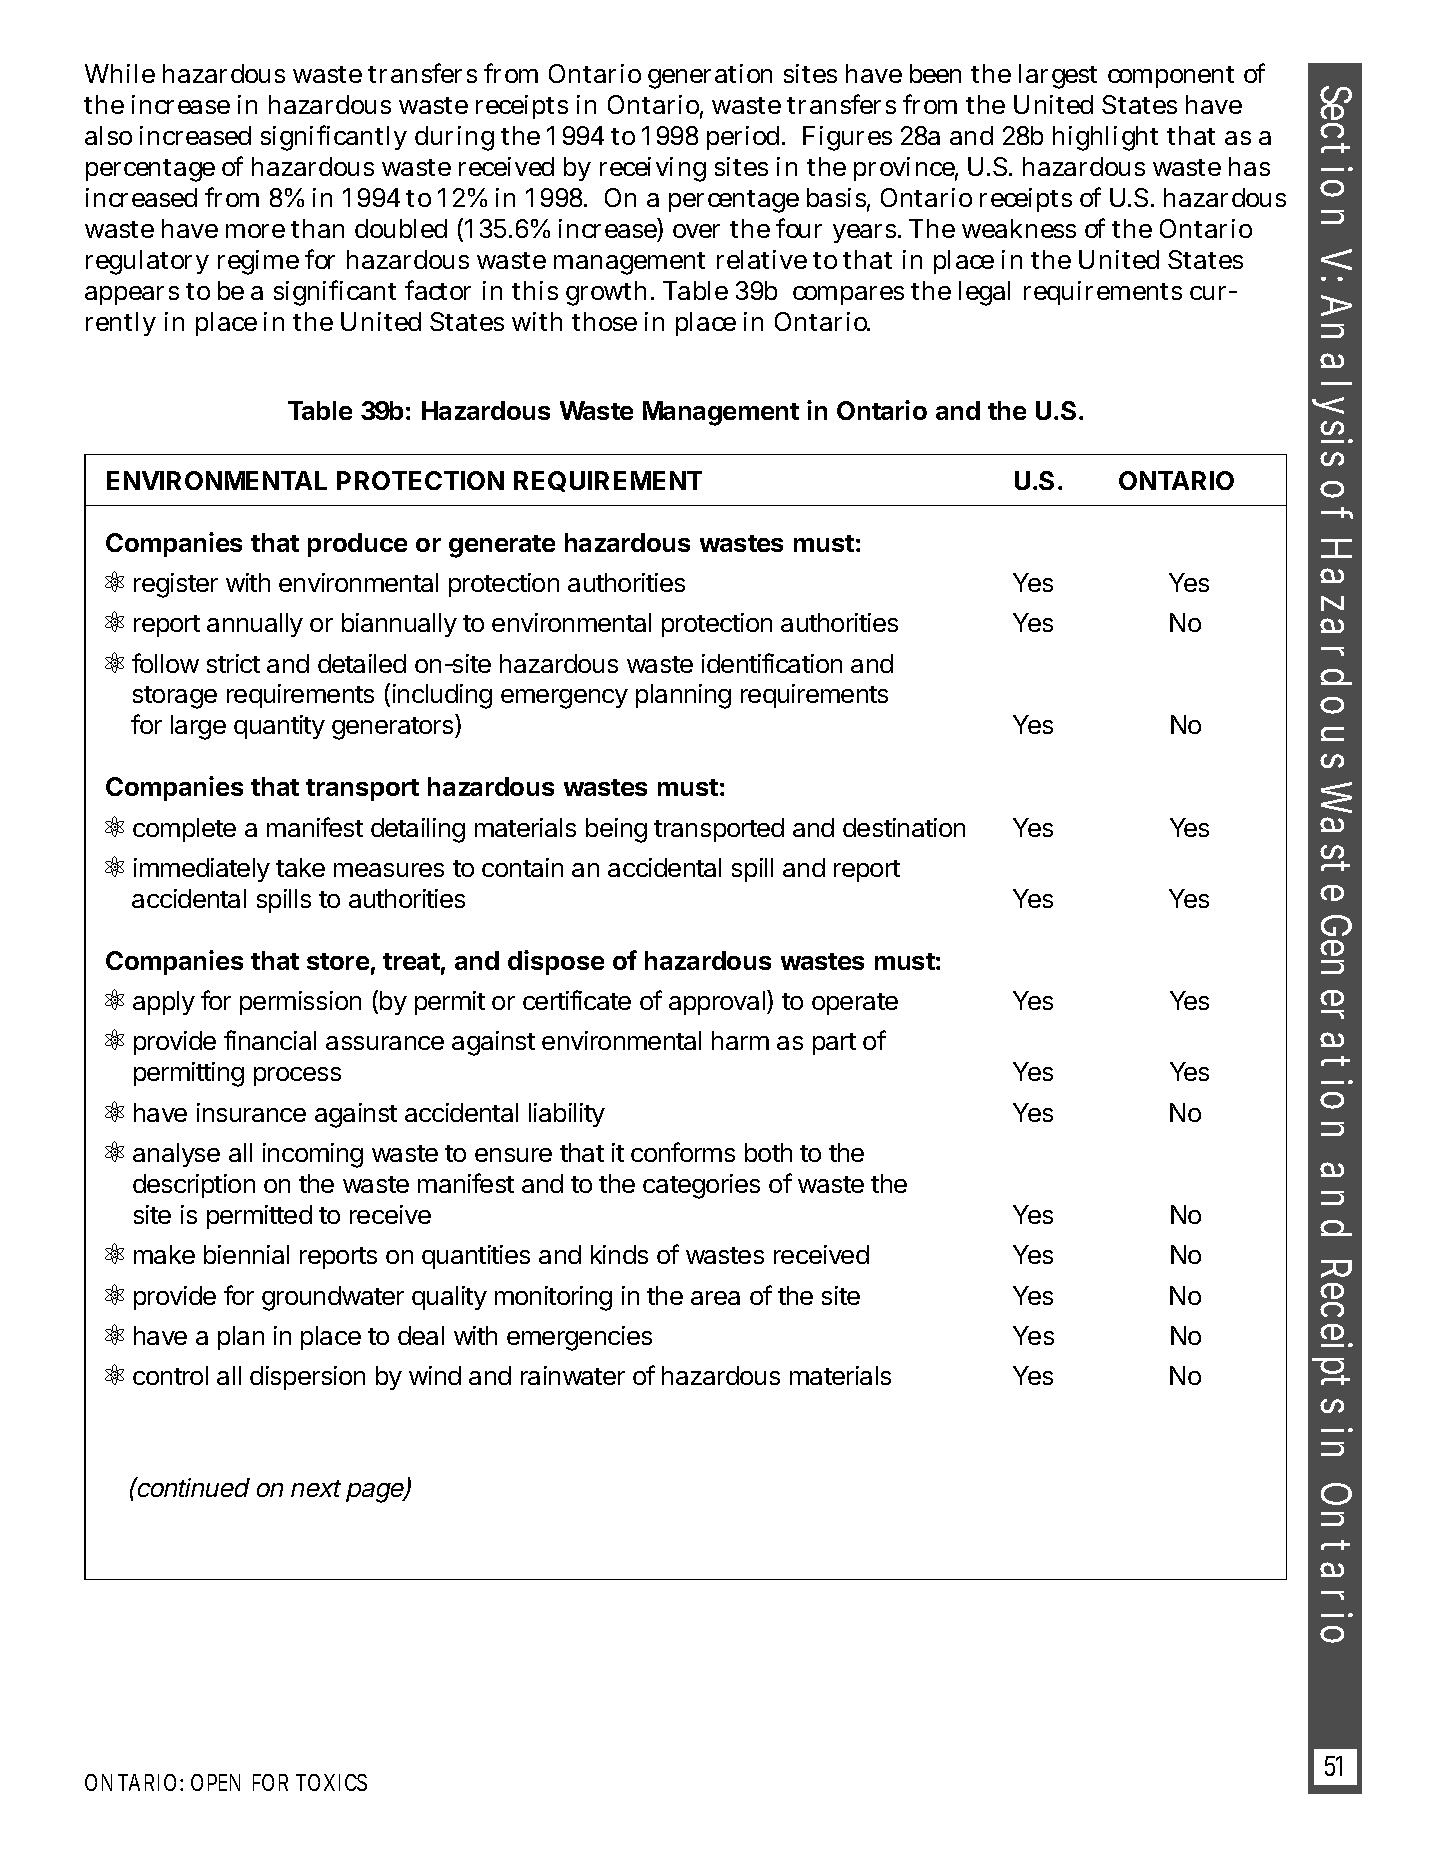 This screenshot has height=1857, width=1435. What do you see at coordinates (108, 135) in the screenshot?
I see `also` at bounding box center [108, 135].
